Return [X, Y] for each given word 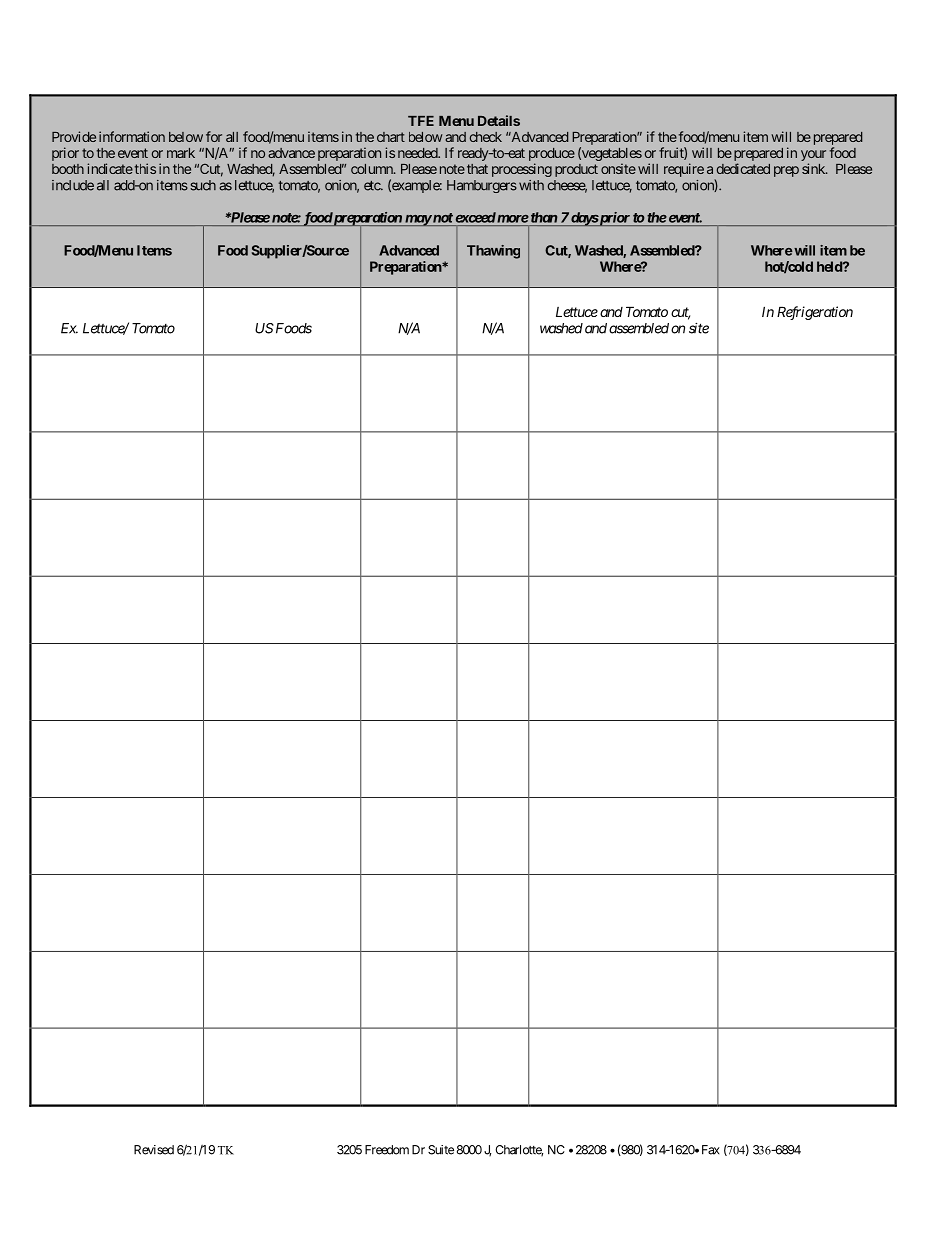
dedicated [743, 168]
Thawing [493, 252]
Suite [441, 1150]
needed [418, 153]
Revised [154, 1150]
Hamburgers [482, 186]
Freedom [387, 1150]
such [203, 185]
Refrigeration [815, 313]
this [144, 168]
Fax [711, 1150]
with [531, 185]
